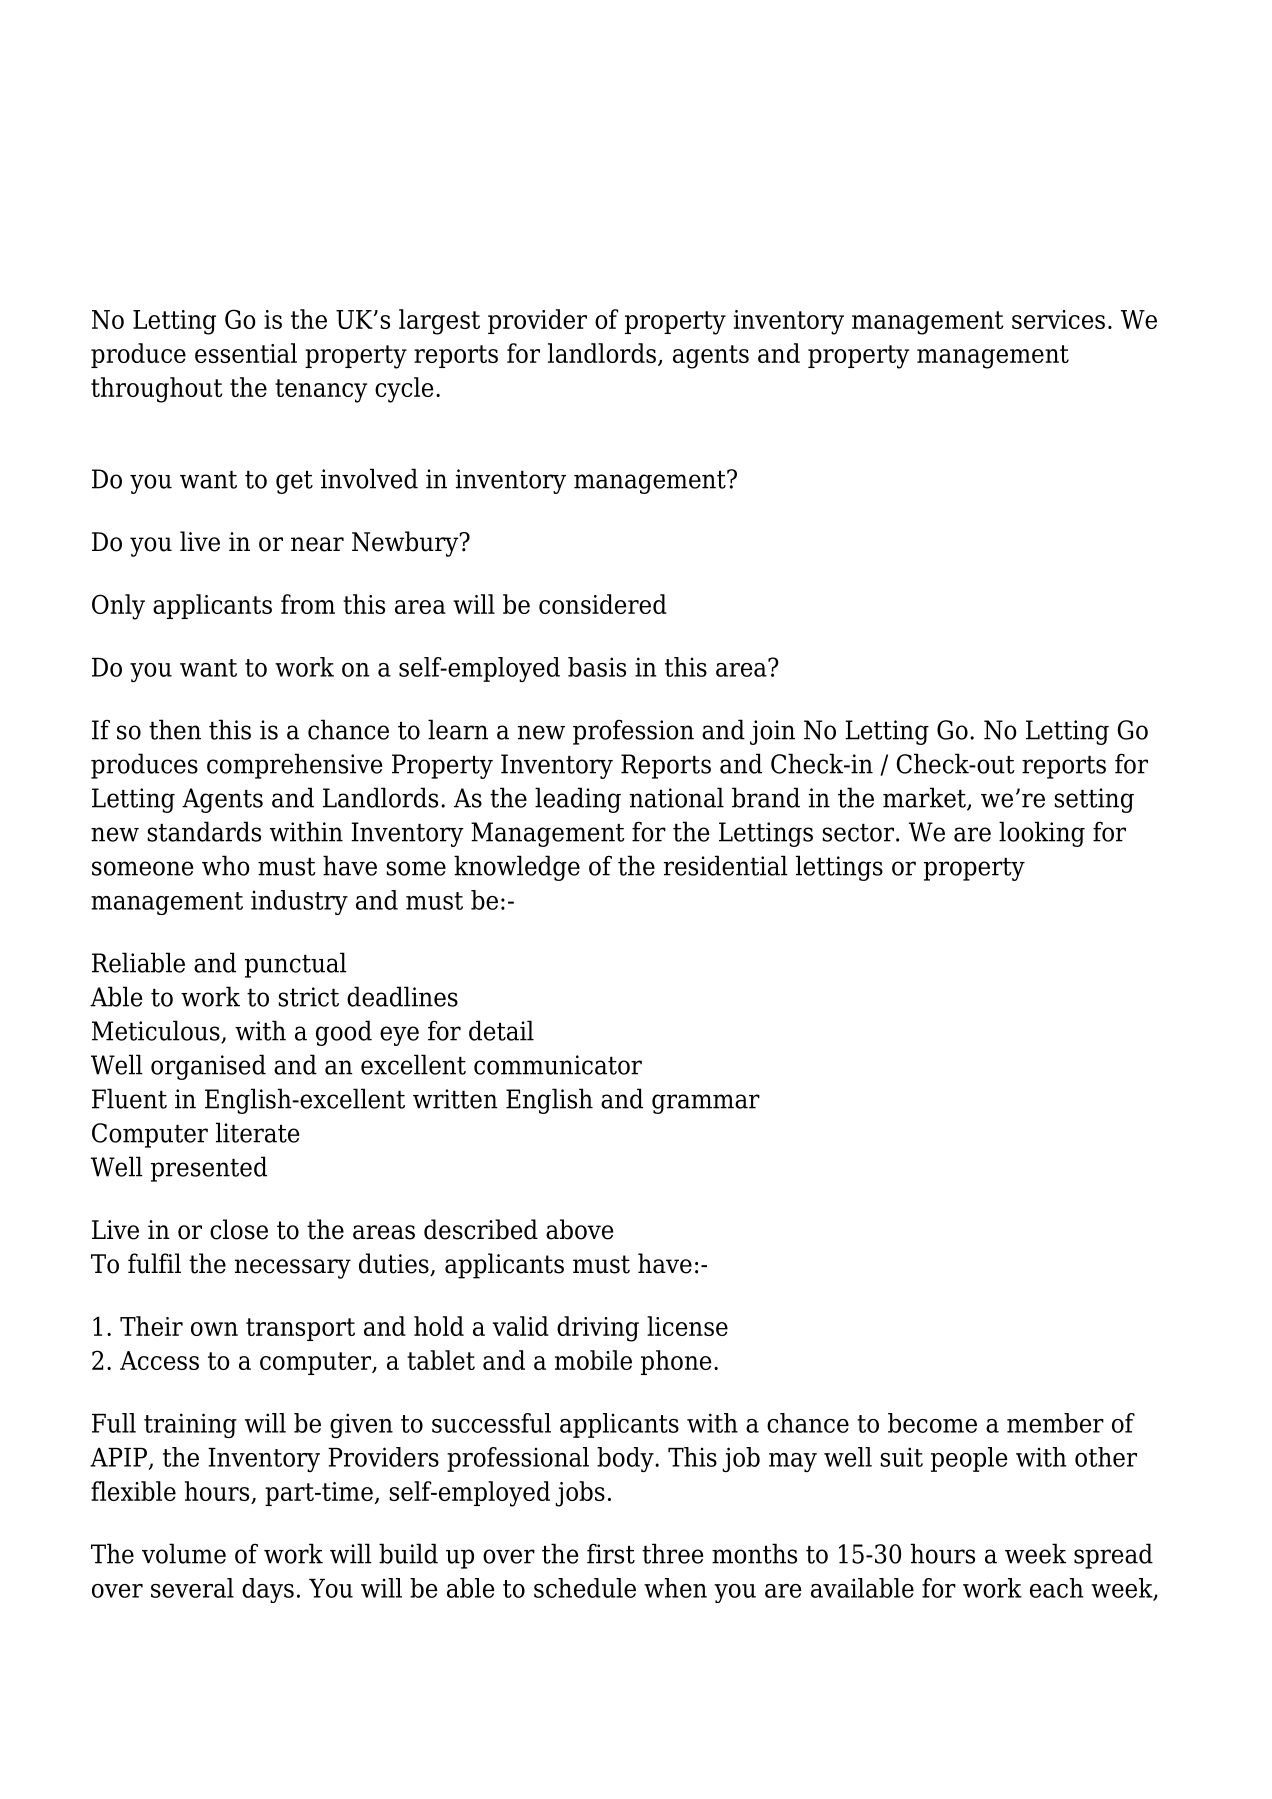  What do you see at coordinates (687, 1326) in the screenshot?
I see `license` at bounding box center [687, 1326].
